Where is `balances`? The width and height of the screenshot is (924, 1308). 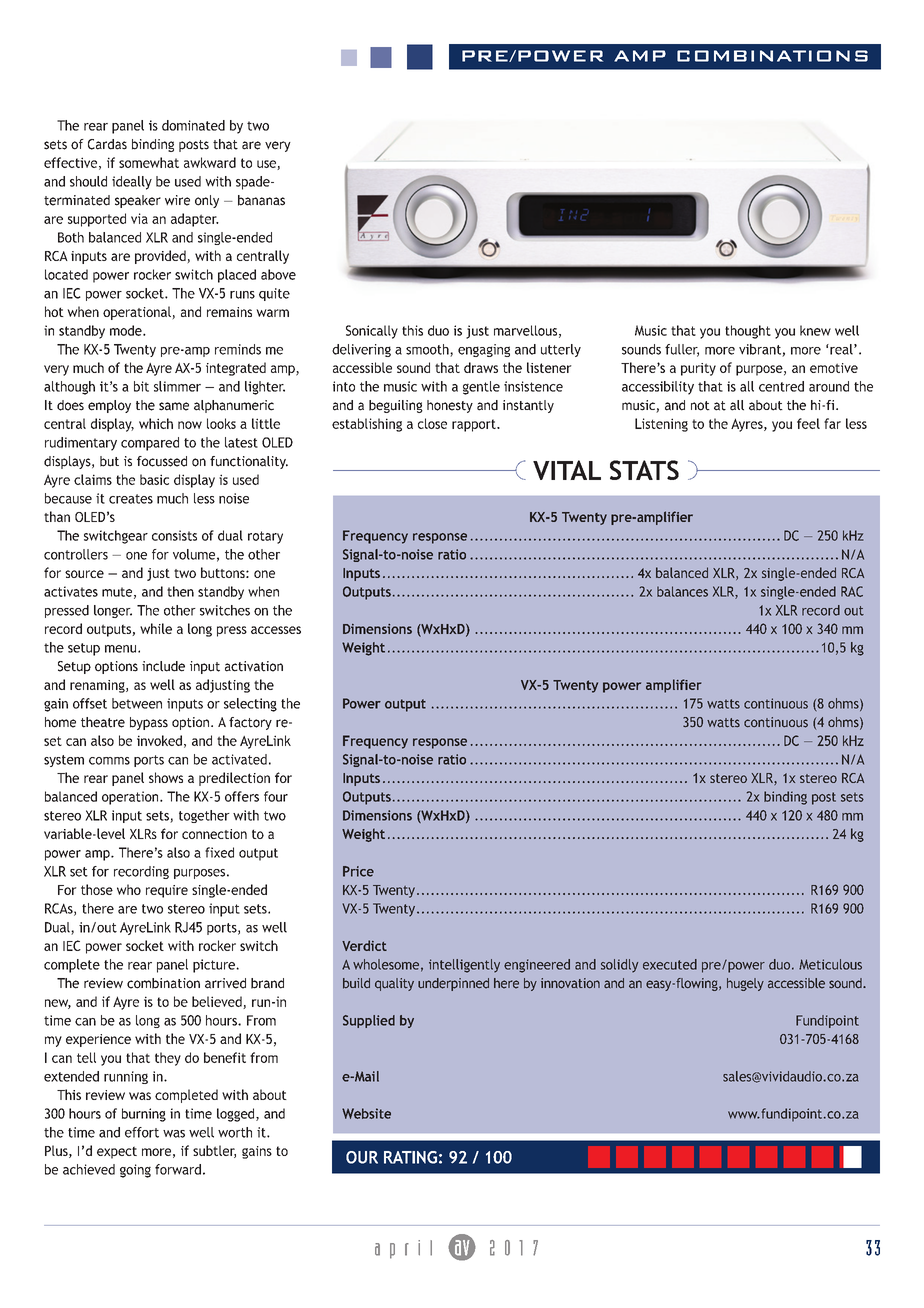
balances is located at coordinates (682, 591).
